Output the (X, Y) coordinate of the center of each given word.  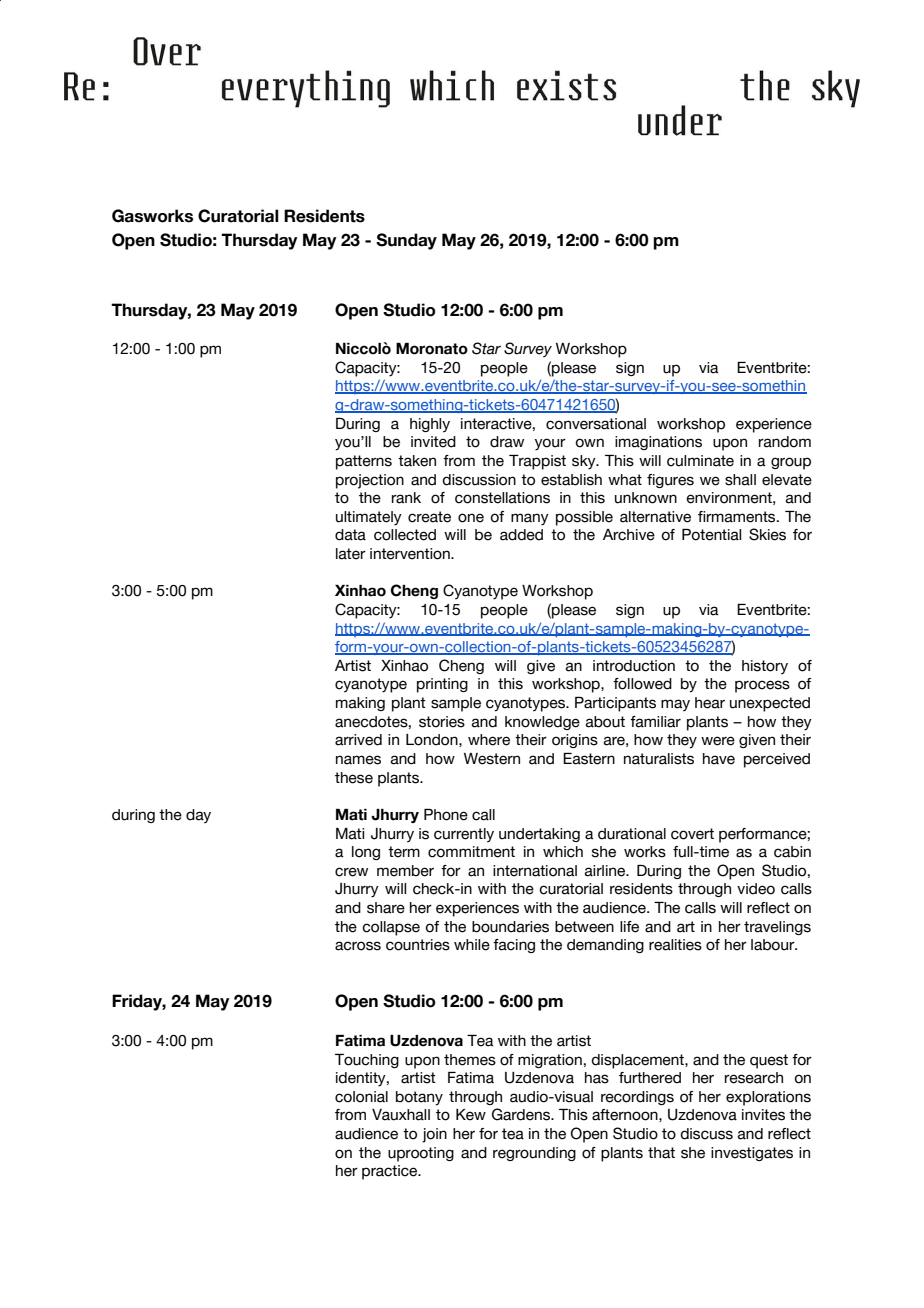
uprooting (421, 1154)
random (785, 442)
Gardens (522, 1114)
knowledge (542, 723)
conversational (596, 424)
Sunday (406, 241)
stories (442, 722)
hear (710, 703)
